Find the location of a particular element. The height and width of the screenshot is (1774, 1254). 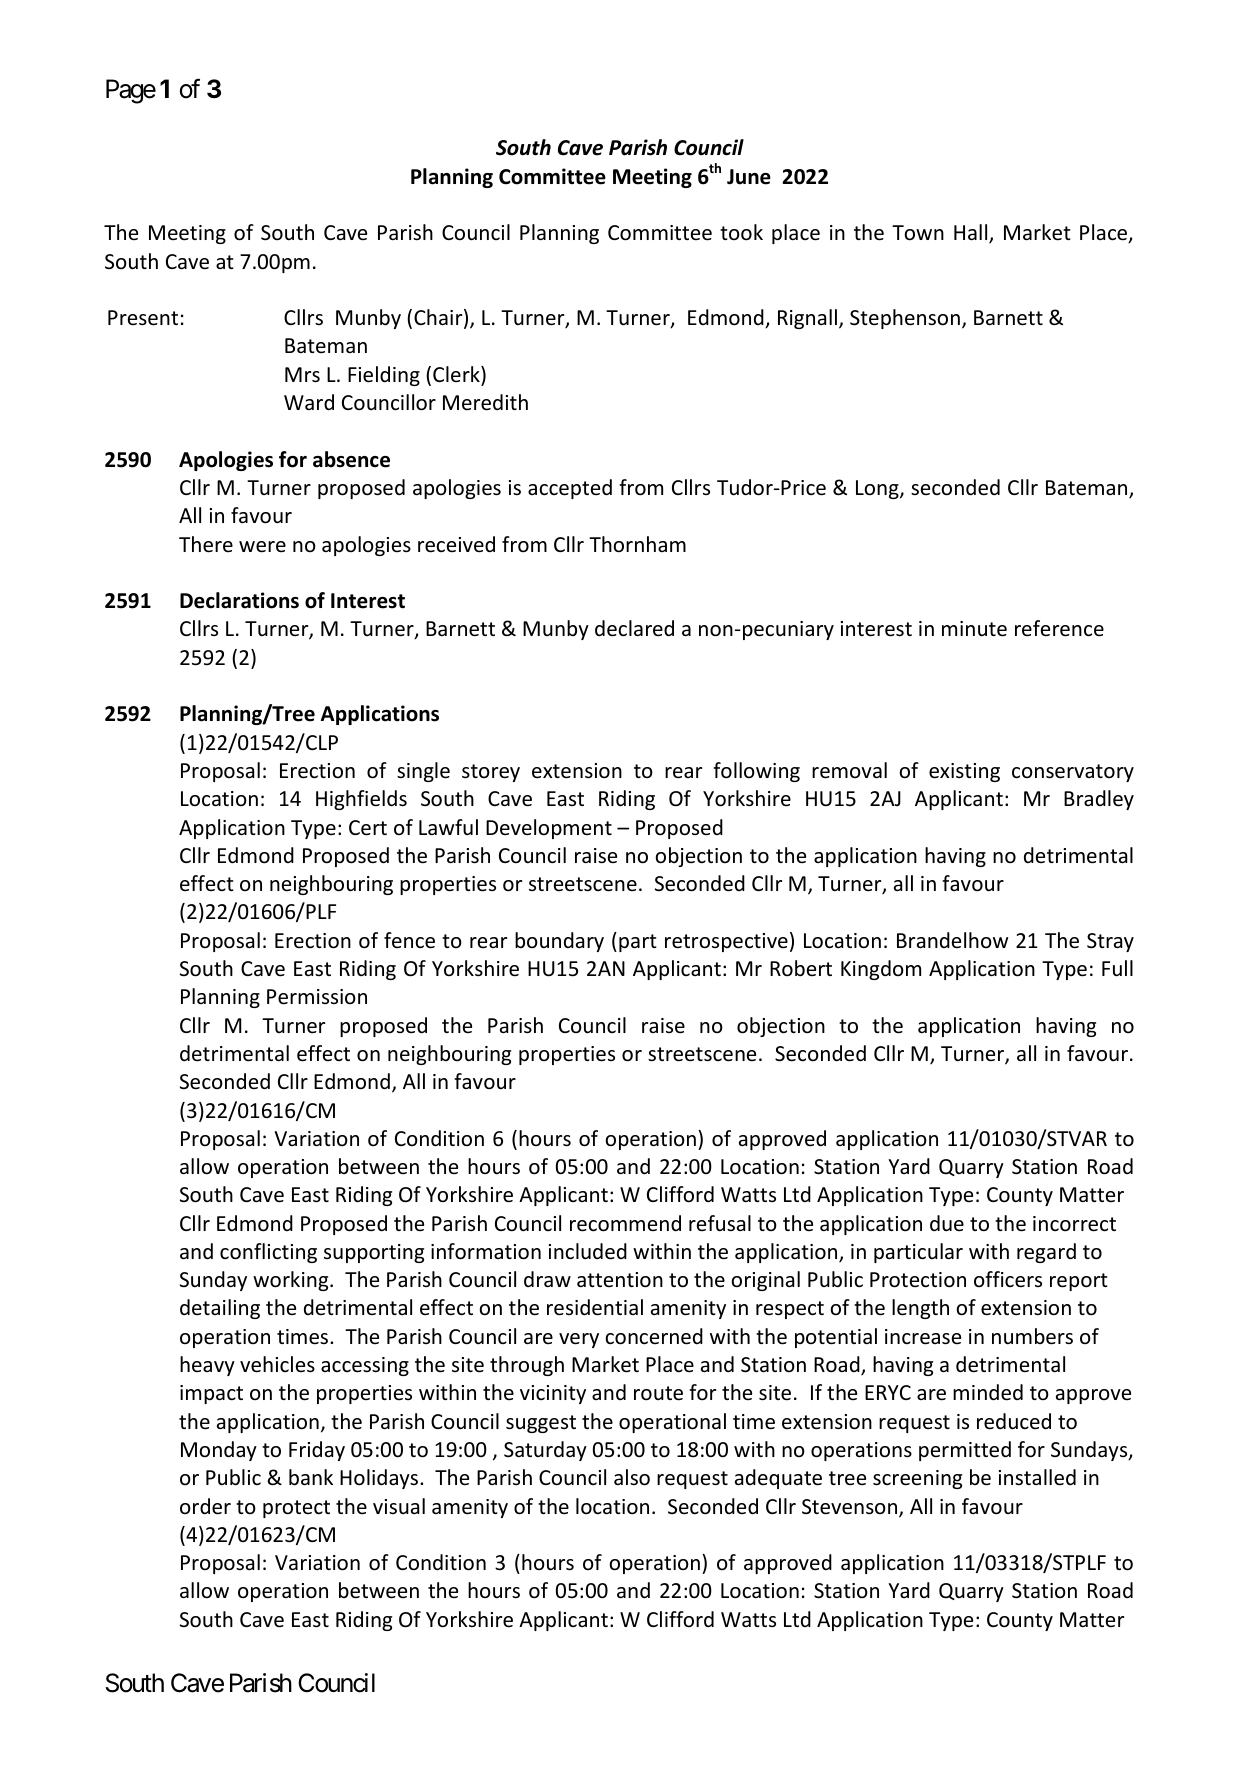

due is located at coordinates (947, 1223).
